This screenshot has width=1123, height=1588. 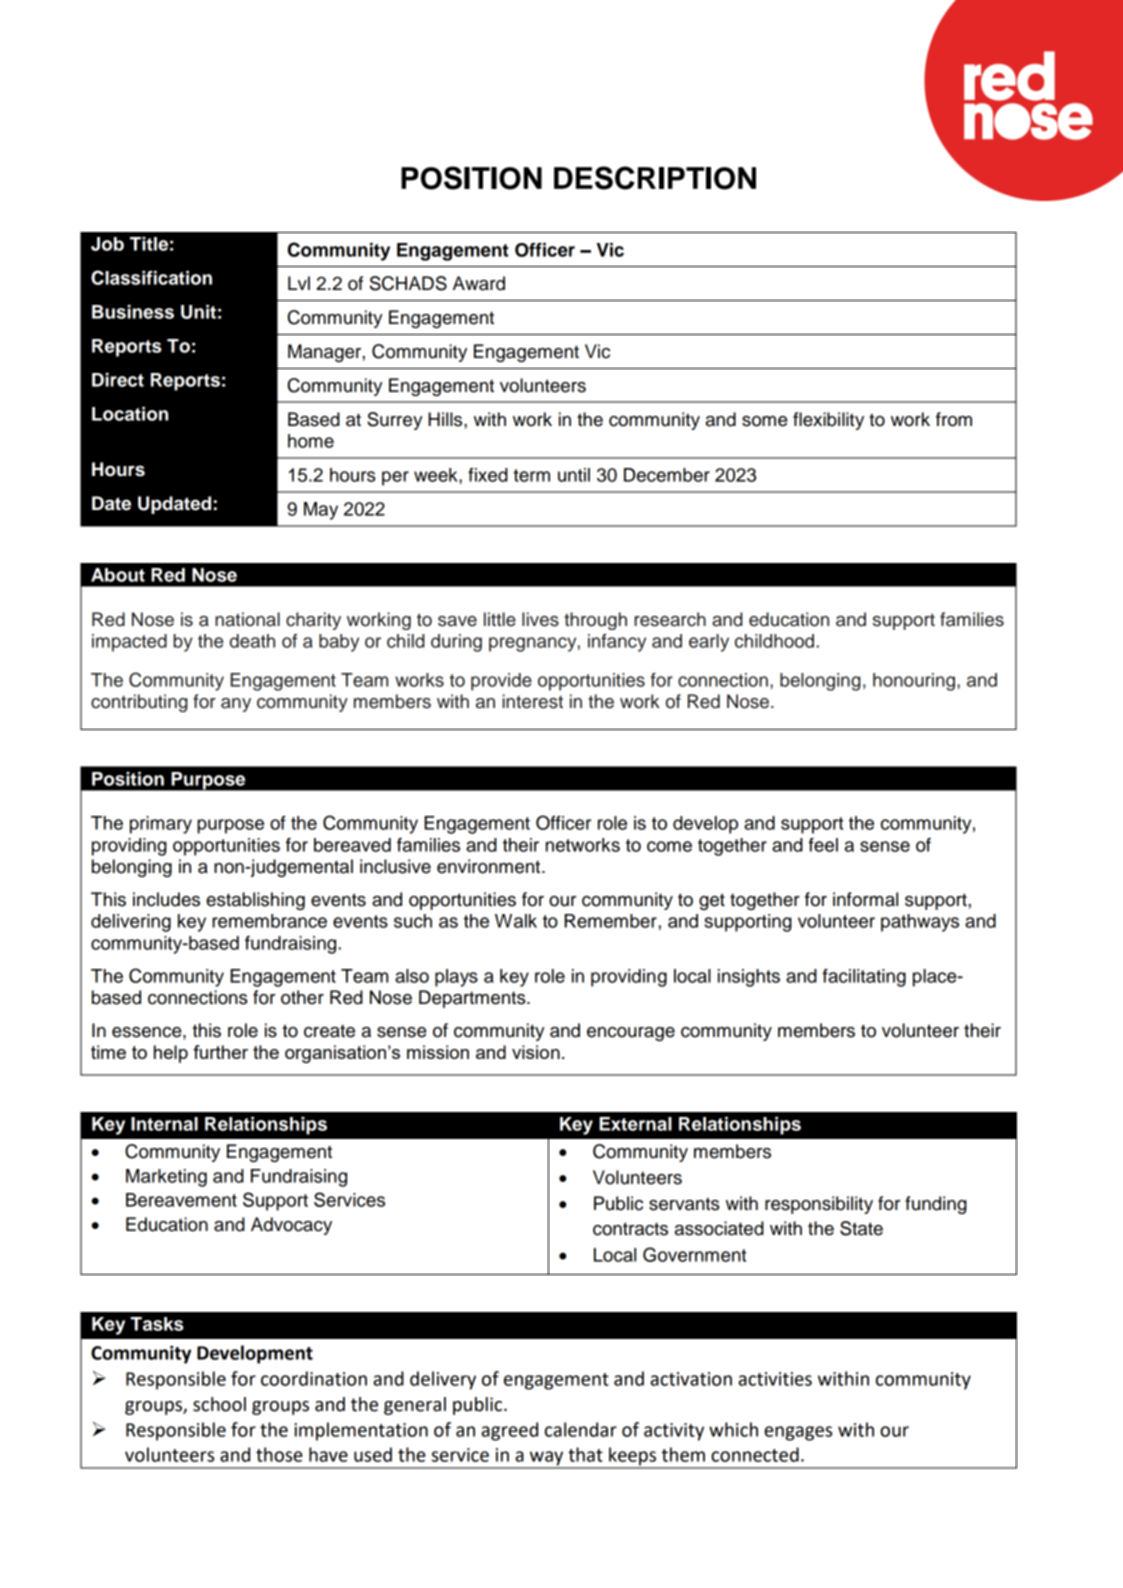 What do you see at coordinates (655, 178) in the screenshot?
I see `DESCRIPTION` at bounding box center [655, 178].
